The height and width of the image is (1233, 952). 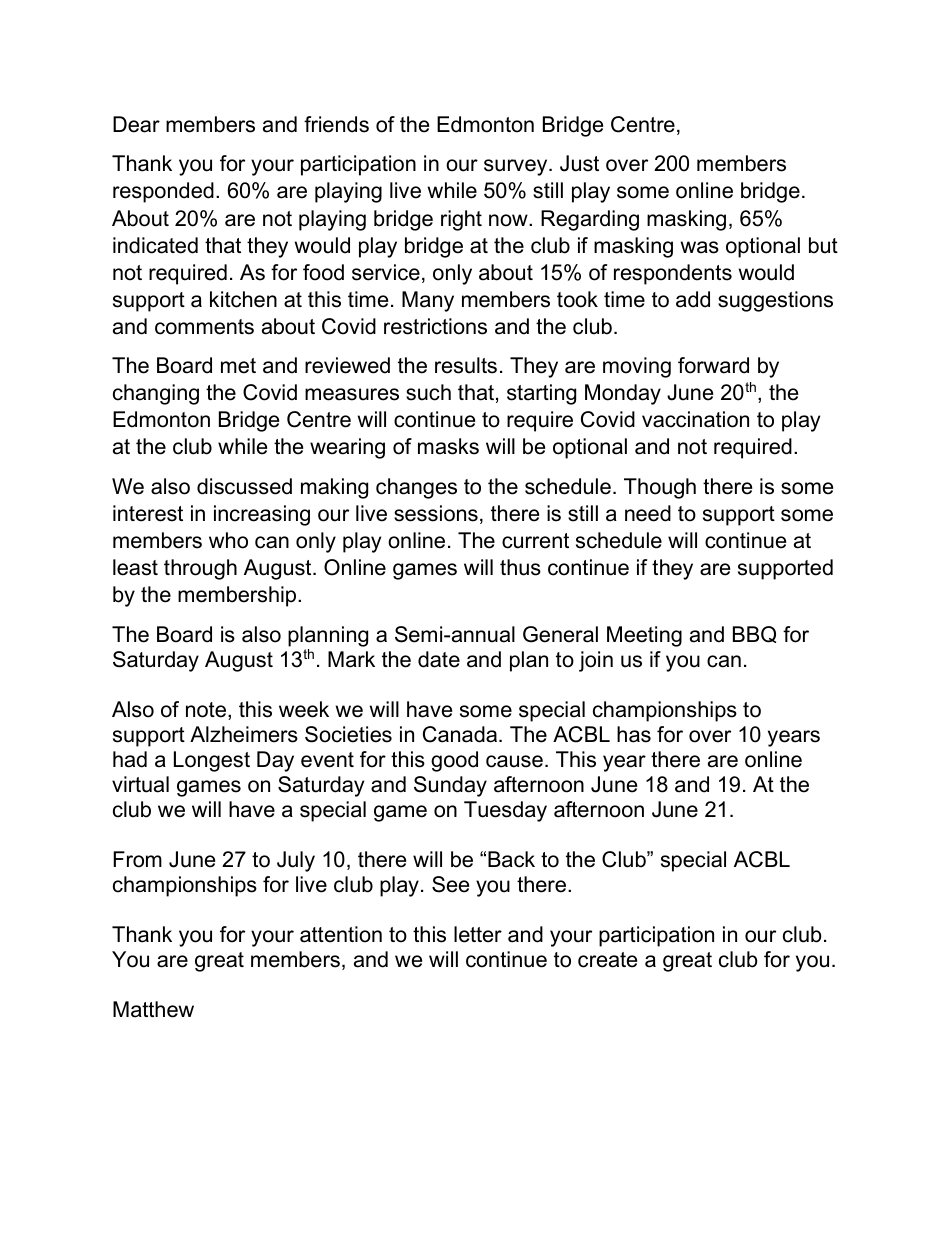 I want to click on Matthew, so click(x=153, y=1009).
